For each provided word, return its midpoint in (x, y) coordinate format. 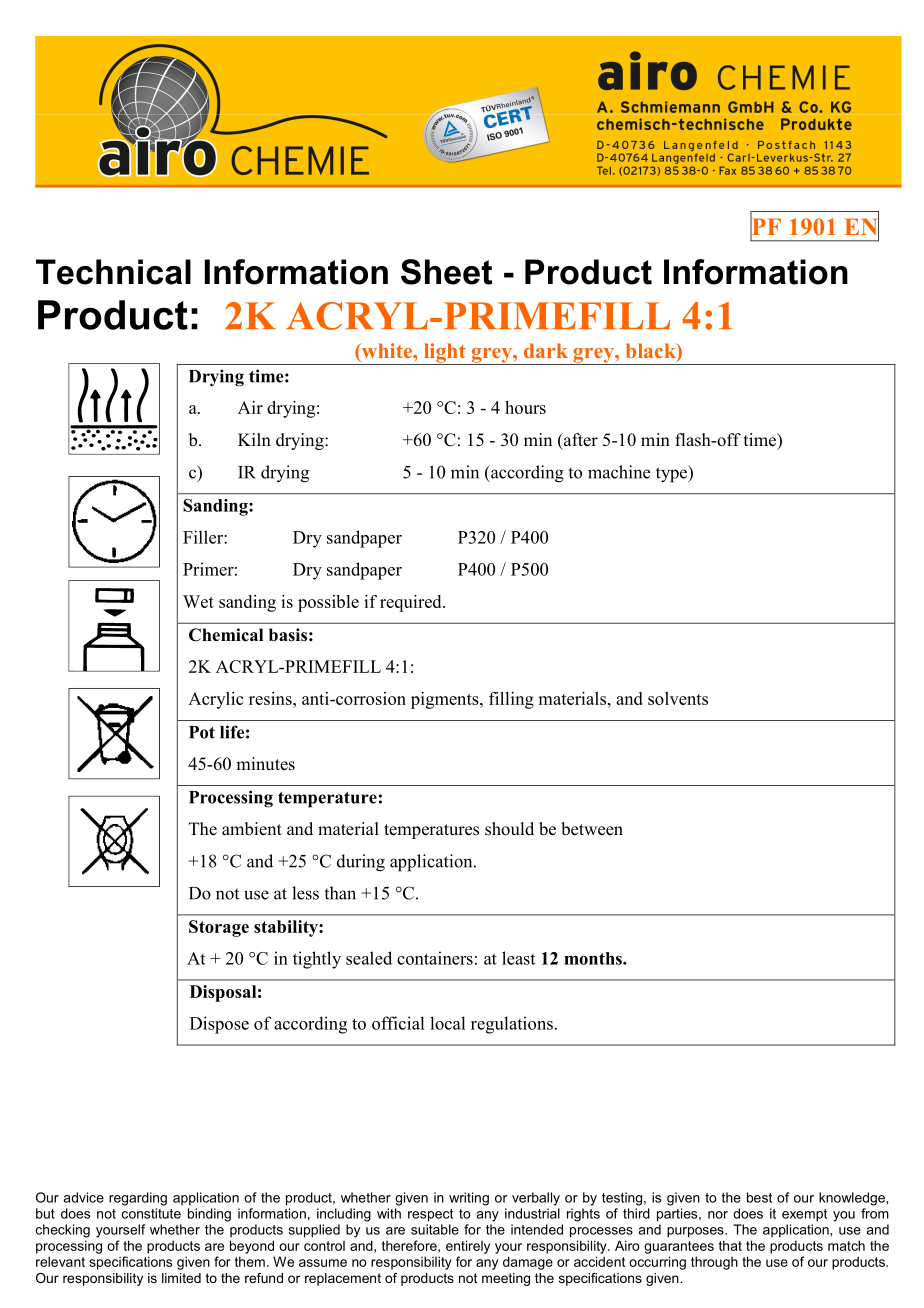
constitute (151, 1213)
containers (435, 958)
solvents (678, 698)
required (412, 603)
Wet (198, 601)
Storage (219, 928)
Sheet (446, 272)
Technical (113, 272)
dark (546, 350)
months (594, 958)
